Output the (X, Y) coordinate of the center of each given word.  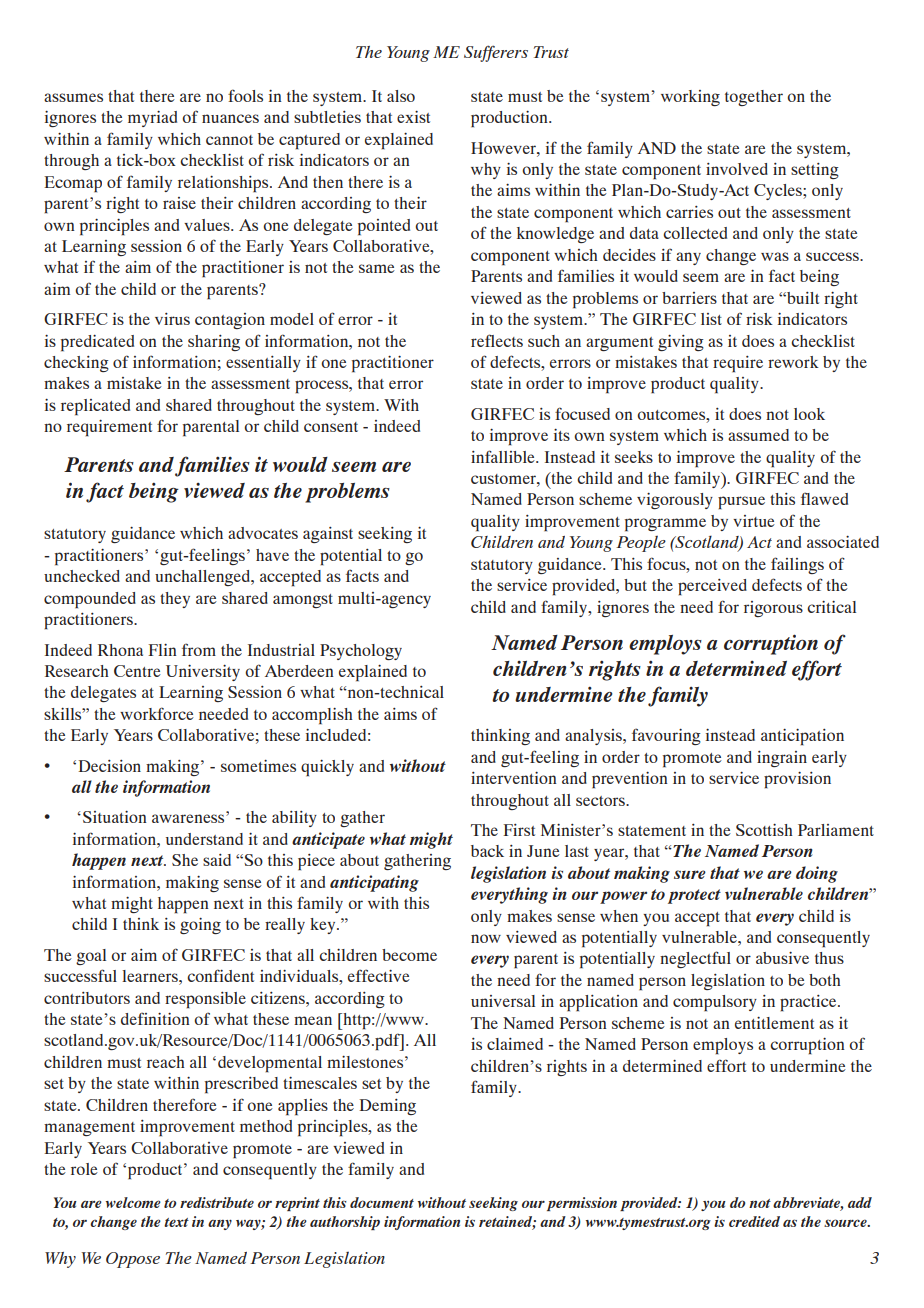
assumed (758, 435)
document (382, 1202)
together (754, 98)
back (487, 851)
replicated (95, 407)
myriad (152, 119)
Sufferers (496, 53)
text (176, 1222)
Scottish (764, 830)
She (185, 860)
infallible (504, 456)
